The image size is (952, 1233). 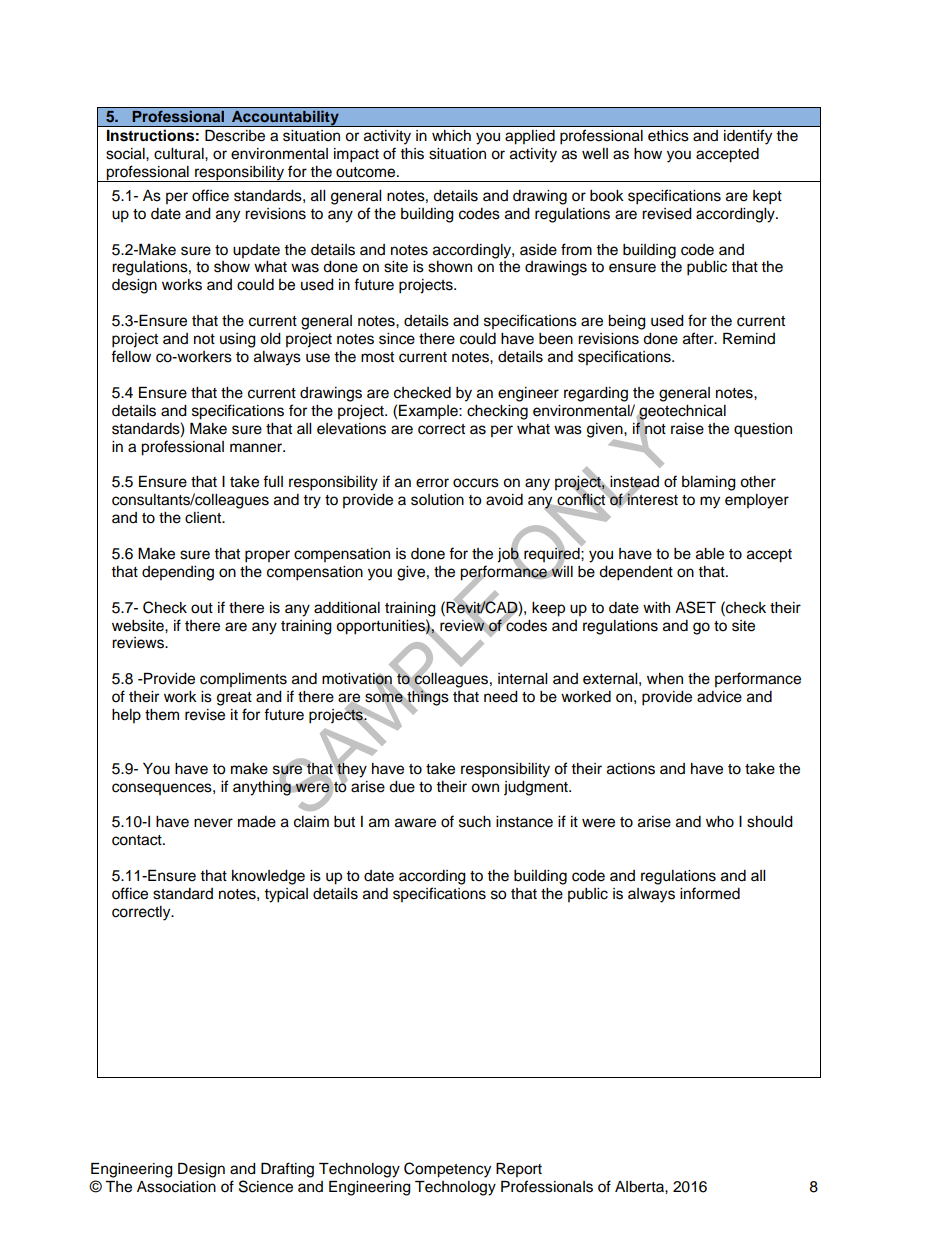 I want to click on ethics, so click(x=668, y=135).
